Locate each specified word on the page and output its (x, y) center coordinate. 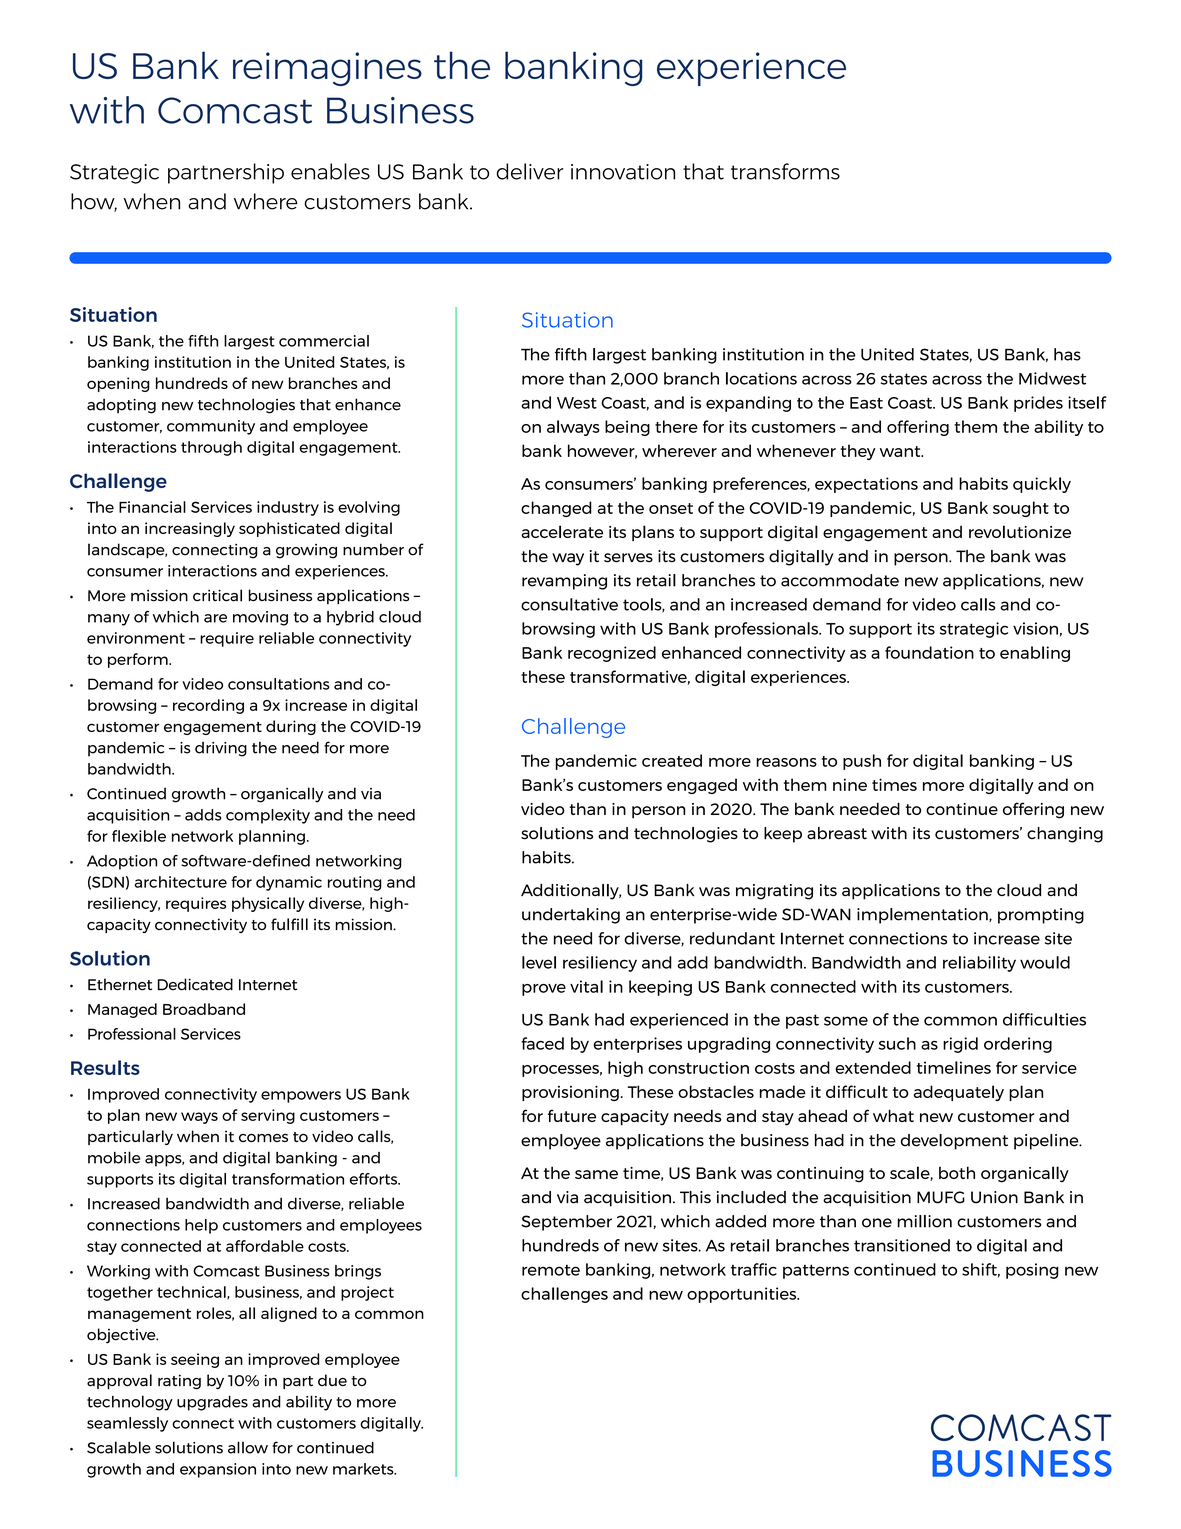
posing (1032, 1271)
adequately (959, 1093)
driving (221, 749)
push (862, 762)
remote (551, 1270)
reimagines (327, 69)
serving (268, 1116)
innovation (623, 172)
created (672, 760)
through (211, 448)
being (627, 428)
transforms (785, 171)
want (901, 451)
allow (248, 1447)
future (572, 1115)
